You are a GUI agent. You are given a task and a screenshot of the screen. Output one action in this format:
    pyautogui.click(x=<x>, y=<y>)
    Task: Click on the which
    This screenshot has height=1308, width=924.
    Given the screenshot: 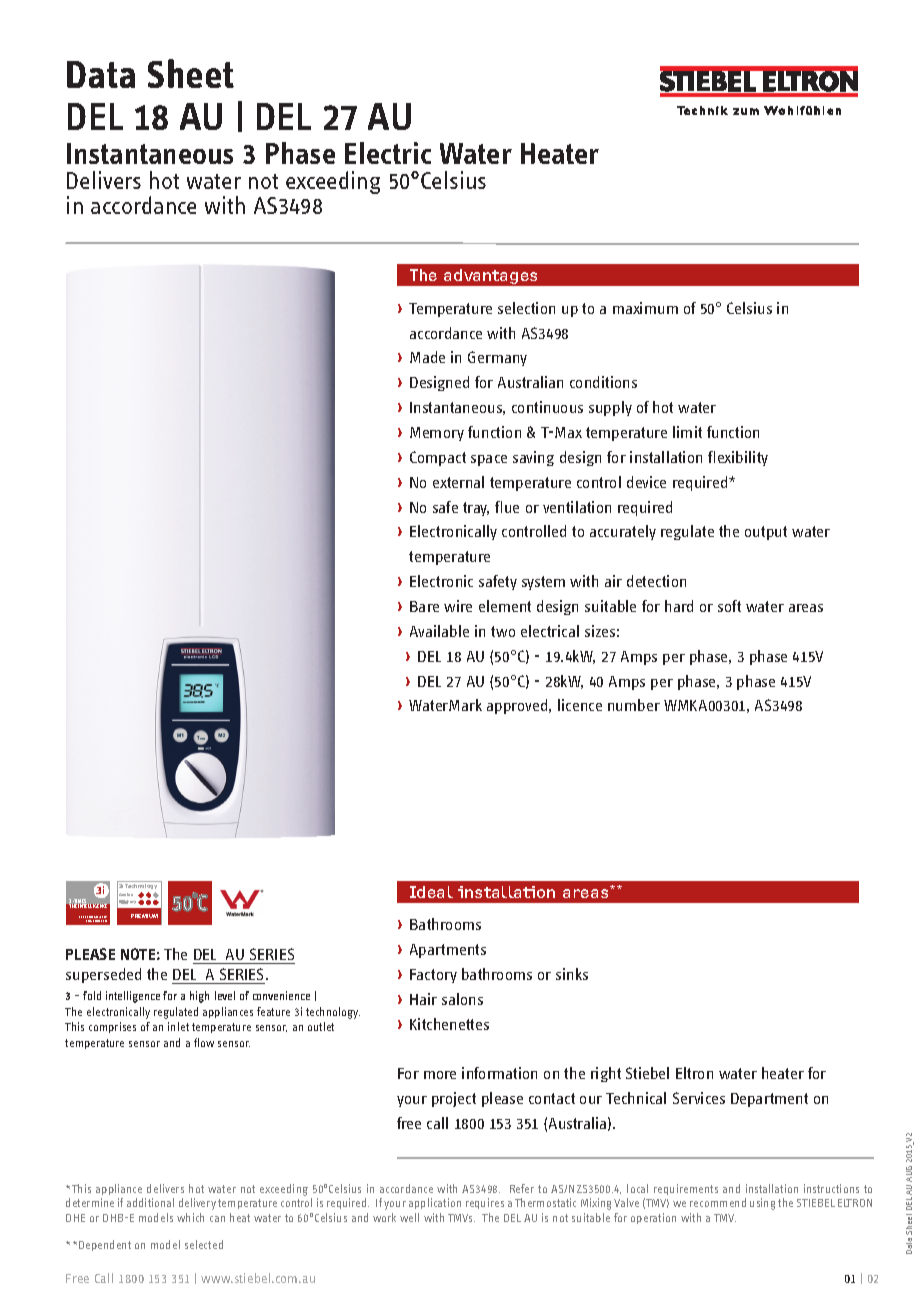 What is the action you would take?
    pyautogui.click(x=190, y=1217)
